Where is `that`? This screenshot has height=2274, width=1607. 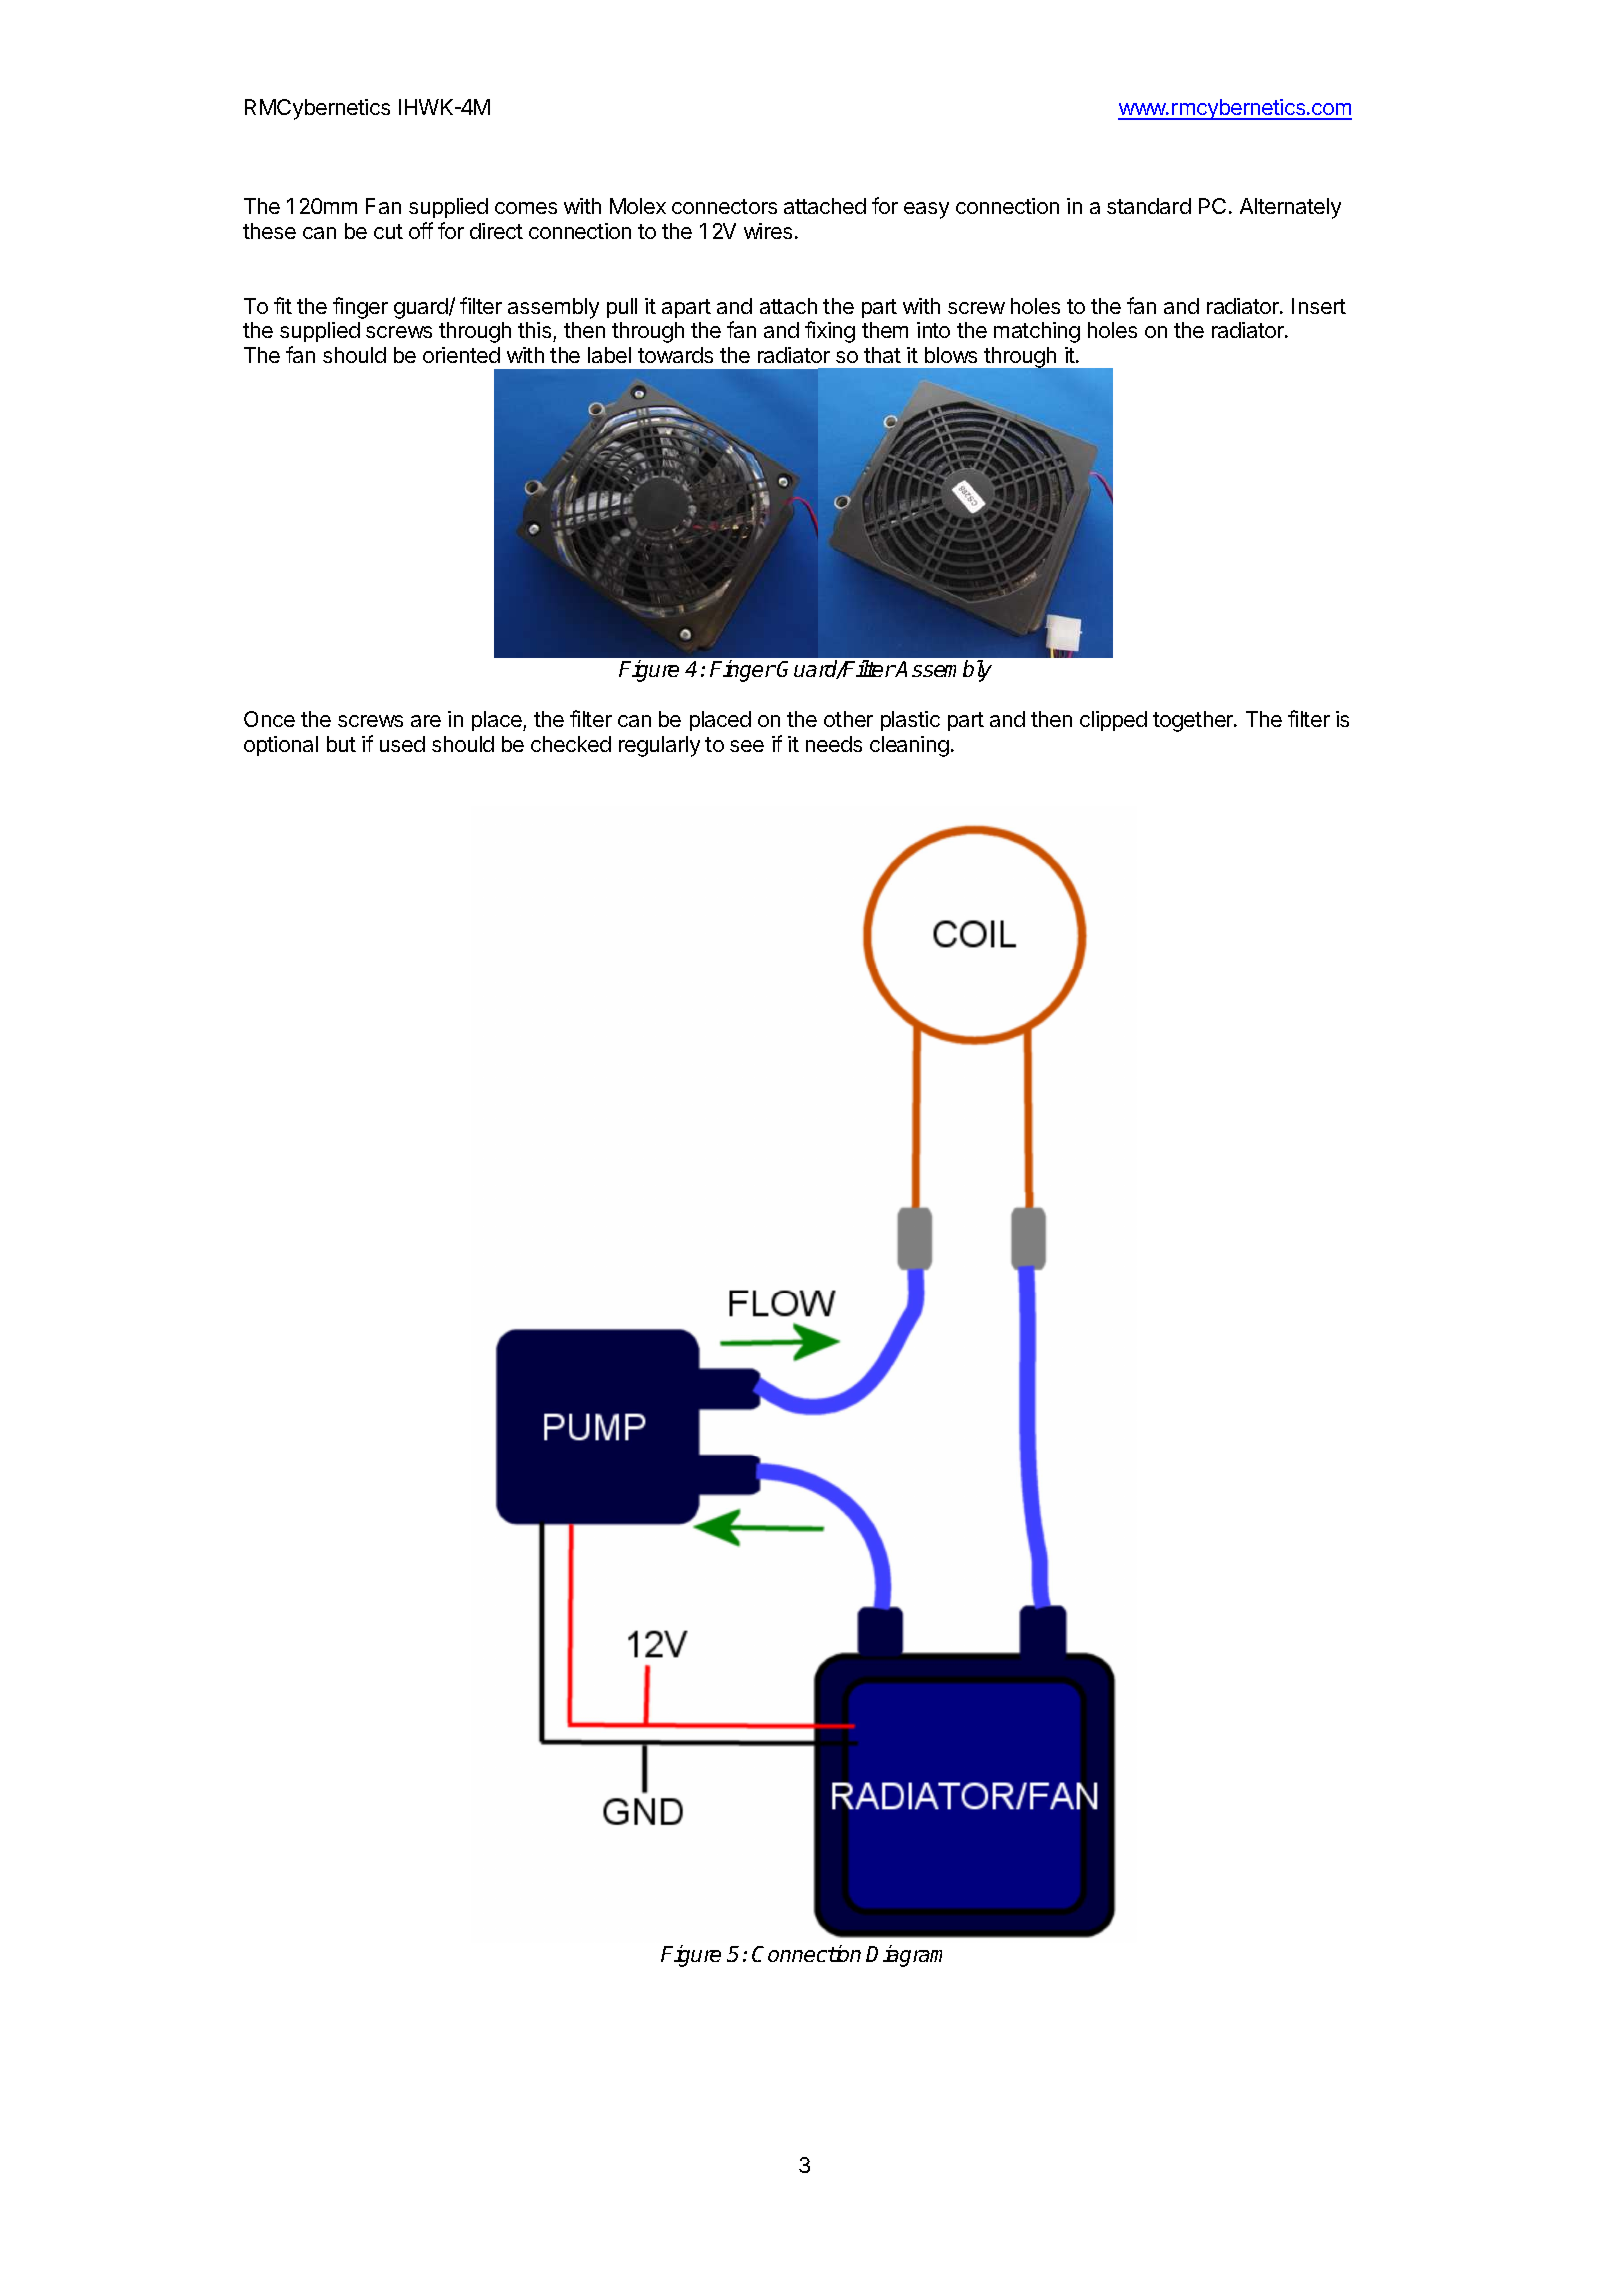 that is located at coordinates (882, 355).
